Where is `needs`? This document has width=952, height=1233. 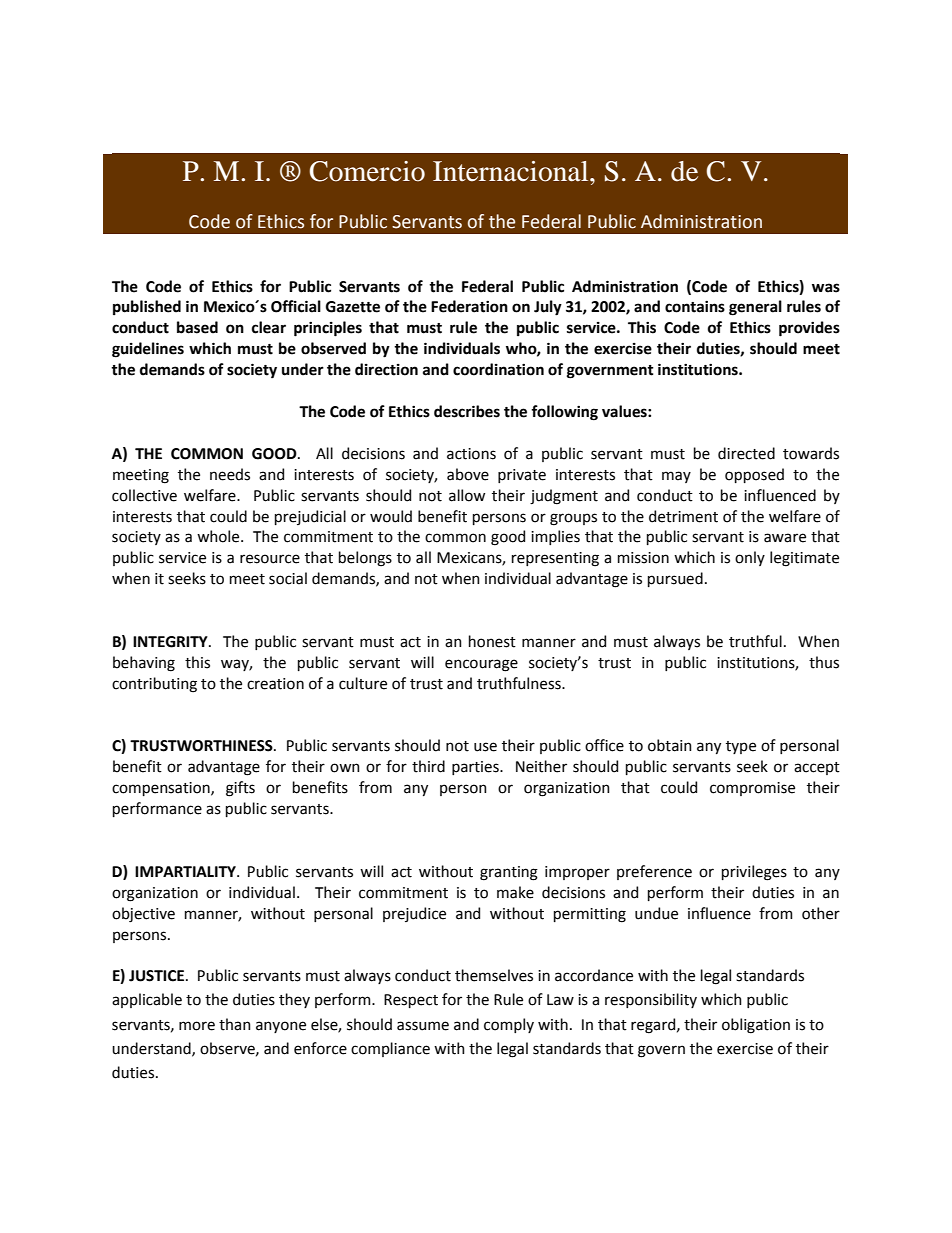 needs is located at coordinates (230, 474).
